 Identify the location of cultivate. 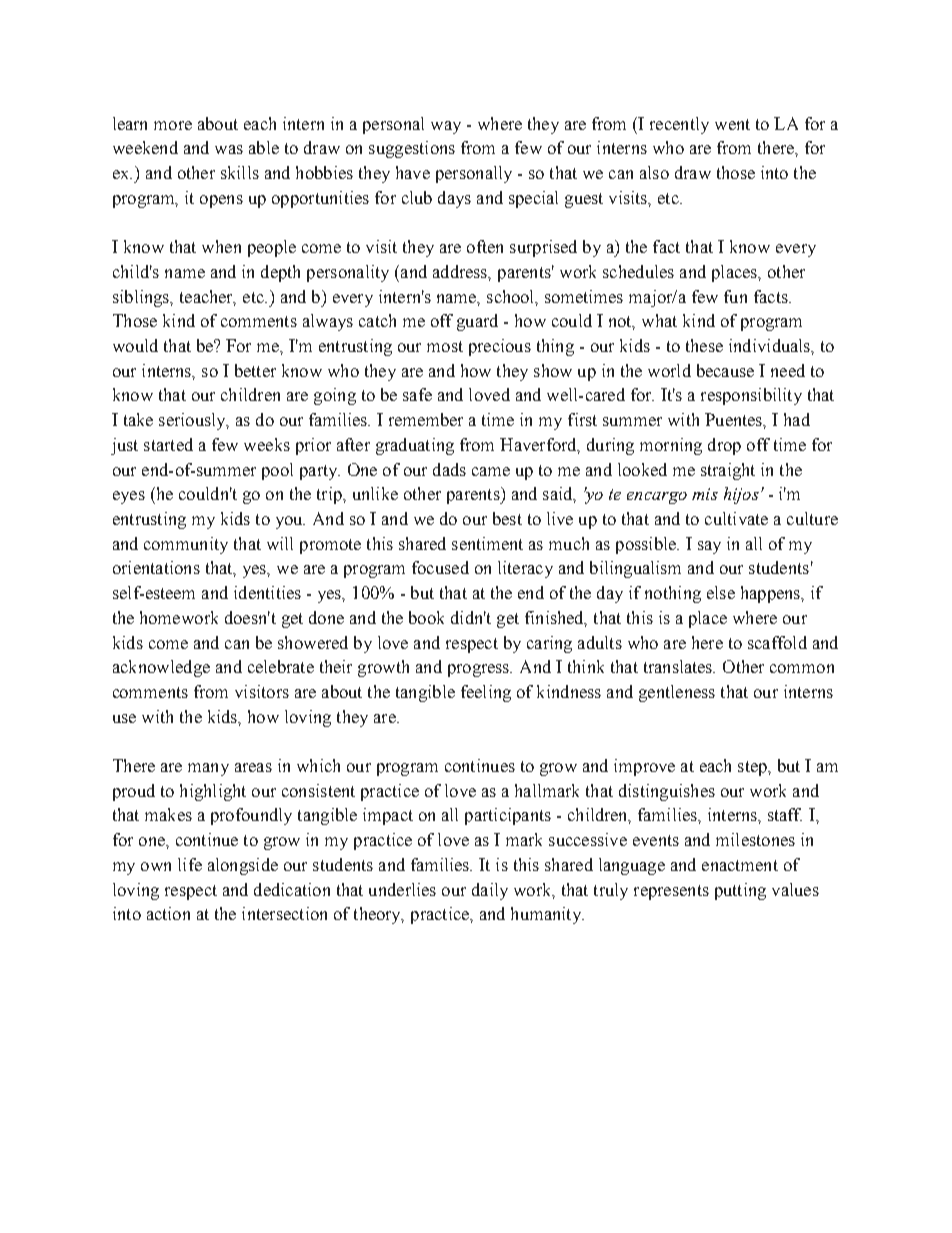
(736, 518).
